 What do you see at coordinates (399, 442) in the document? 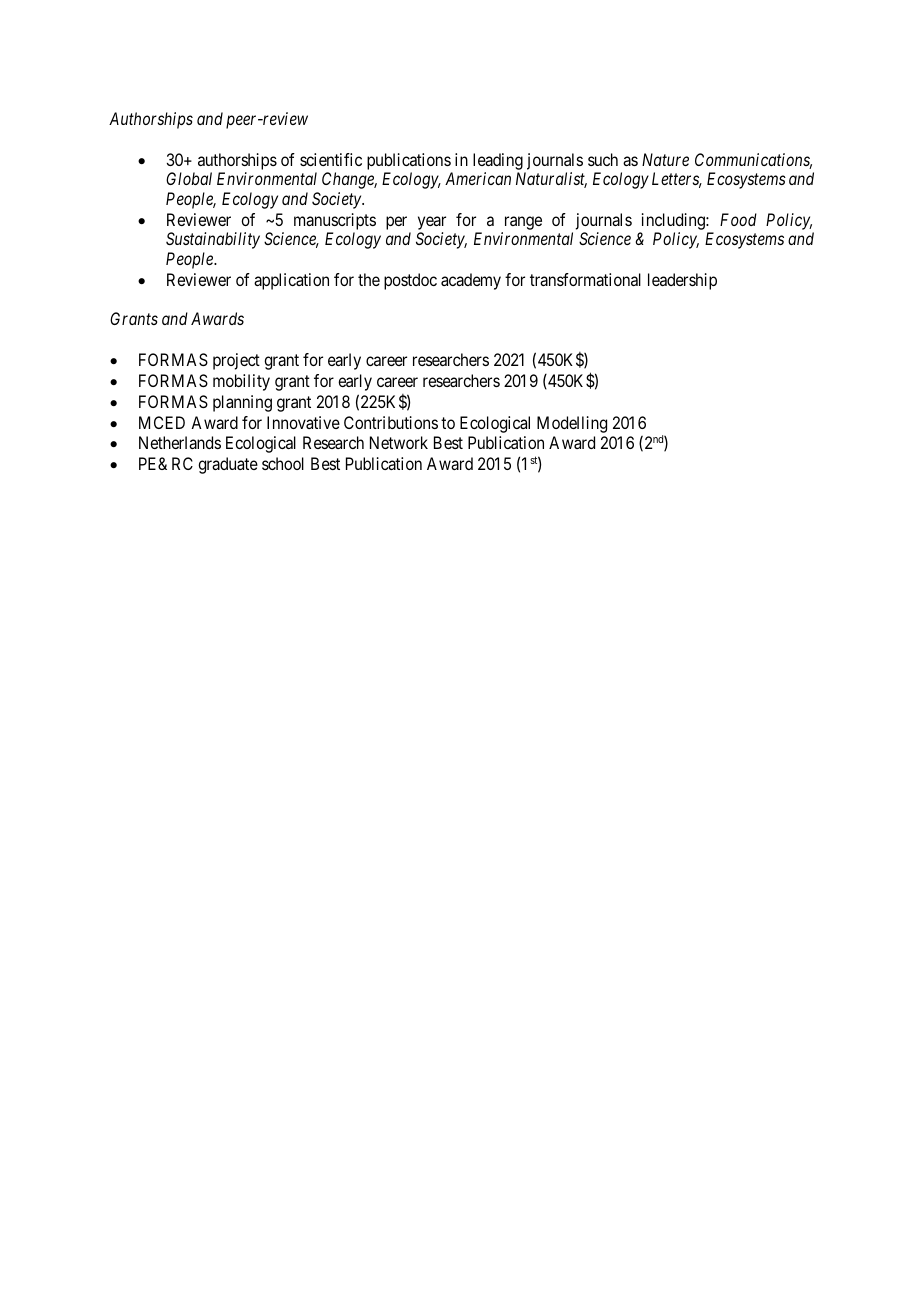
I see `Network` at bounding box center [399, 442].
